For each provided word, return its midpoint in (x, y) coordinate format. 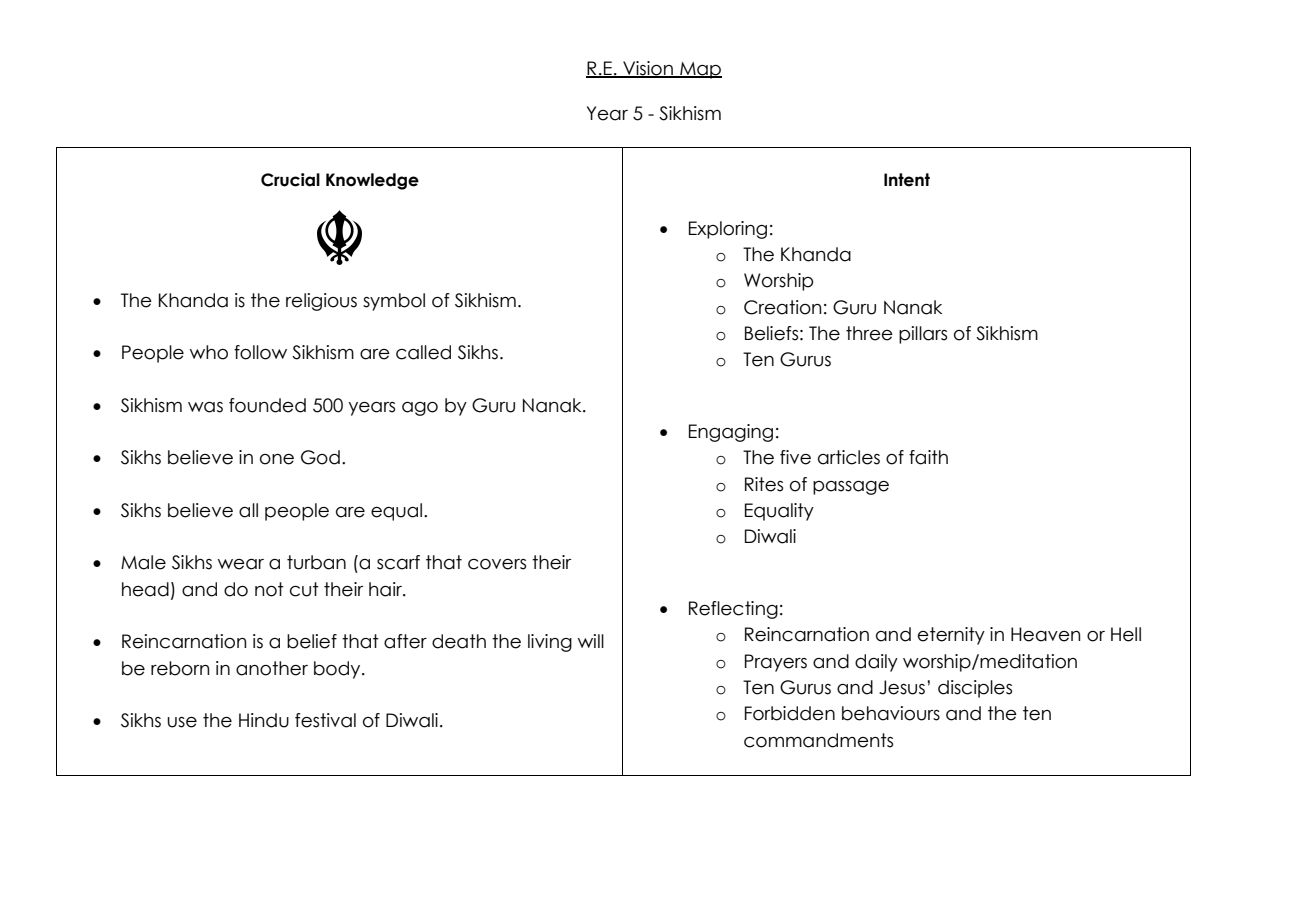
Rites (764, 484)
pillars (923, 335)
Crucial (290, 180)
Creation (782, 307)
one (277, 459)
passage (851, 488)
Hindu (264, 720)
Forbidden (790, 713)
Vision (648, 69)
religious (321, 302)
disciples (975, 689)
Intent (907, 180)
